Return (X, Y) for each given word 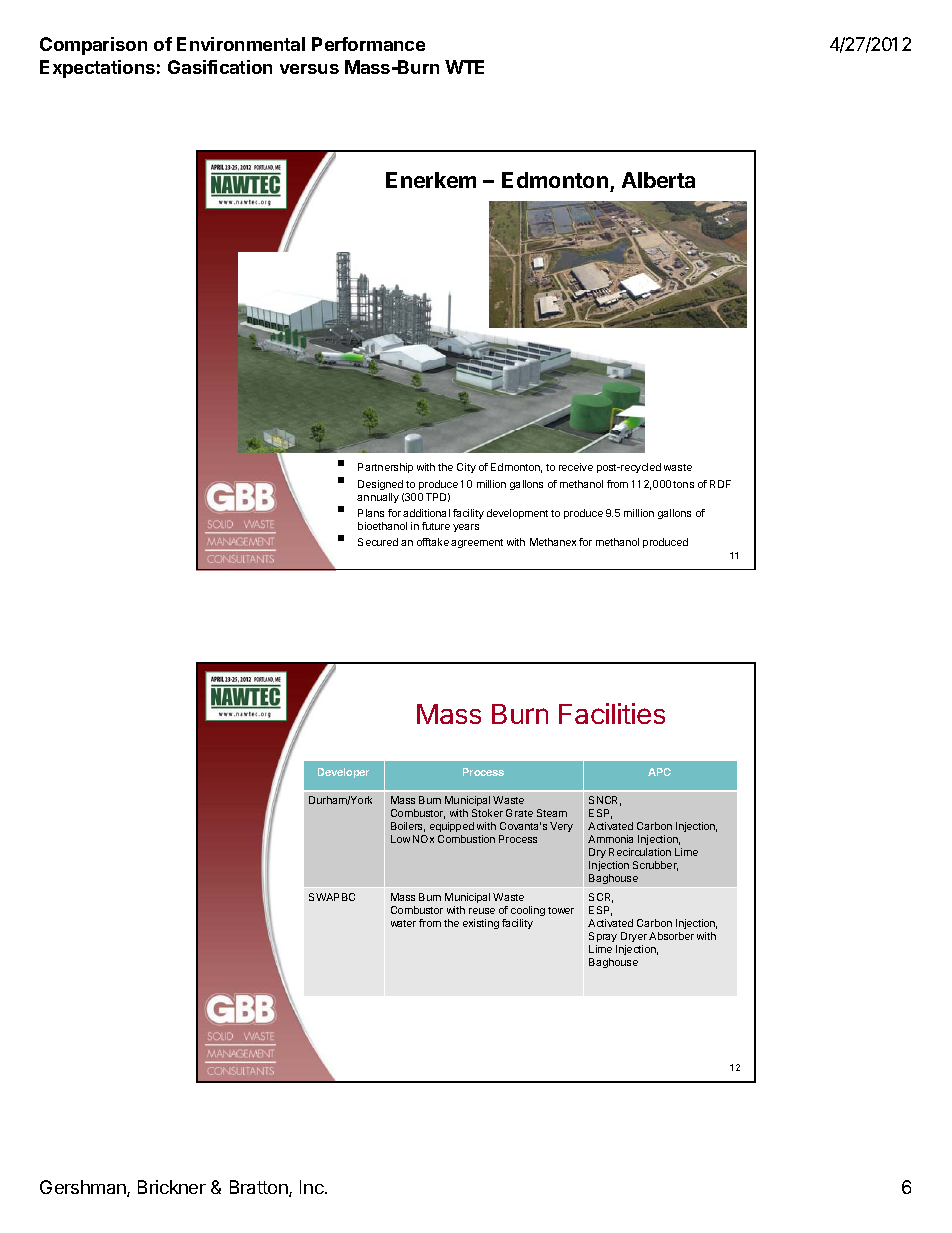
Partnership (385, 468)
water (403, 923)
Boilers (408, 827)
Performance (368, 44)
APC (659, 772)
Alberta (658, 180)
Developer (343, 773)
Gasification (220, 67)
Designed (380, 485)
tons (683, 484)
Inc (313, 1187)
